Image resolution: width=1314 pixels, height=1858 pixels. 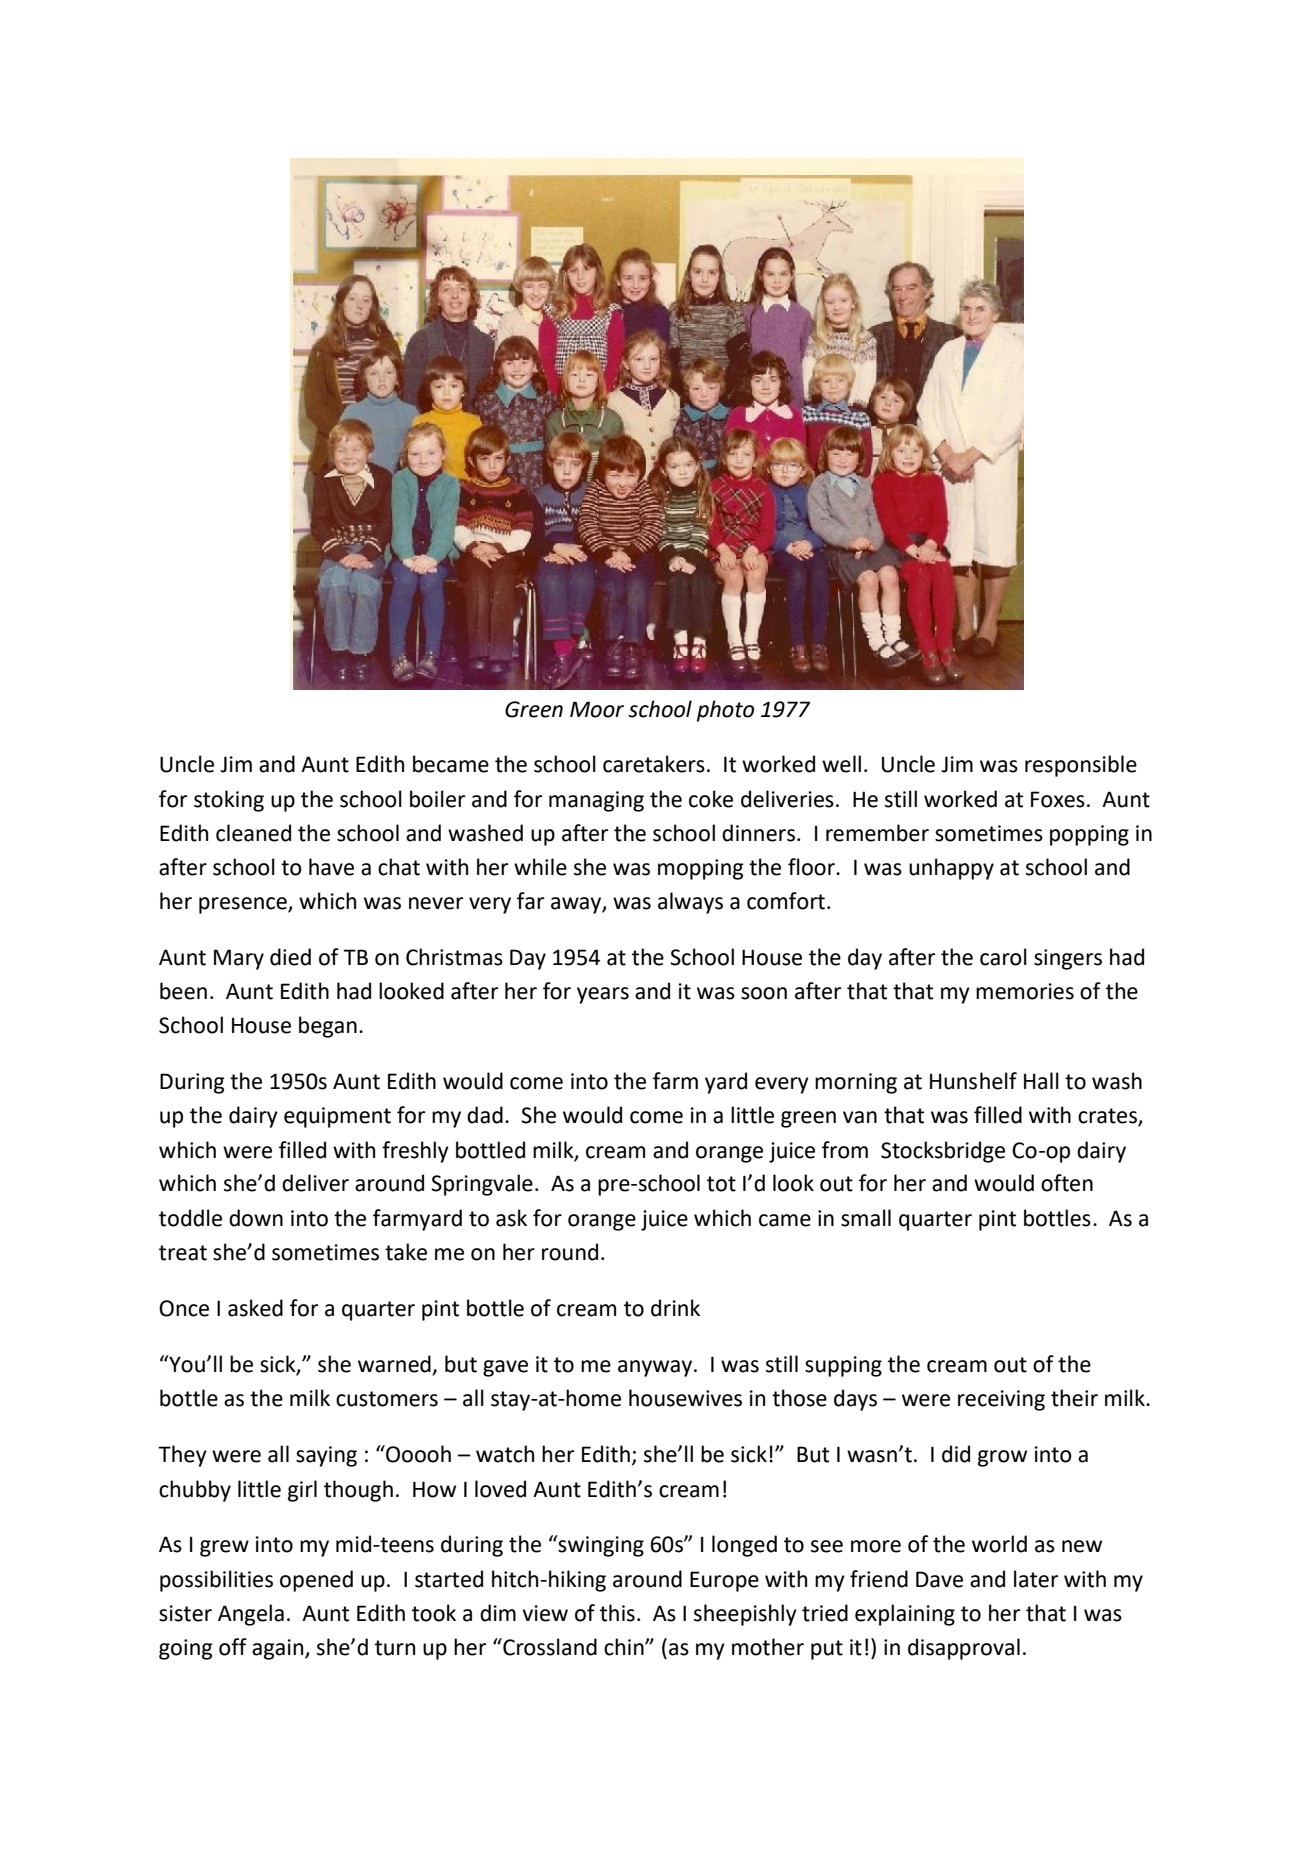 What do you see at coordinates (1067, 1183) in the document?
I see `often` at bounding box center [1067, 1183].
